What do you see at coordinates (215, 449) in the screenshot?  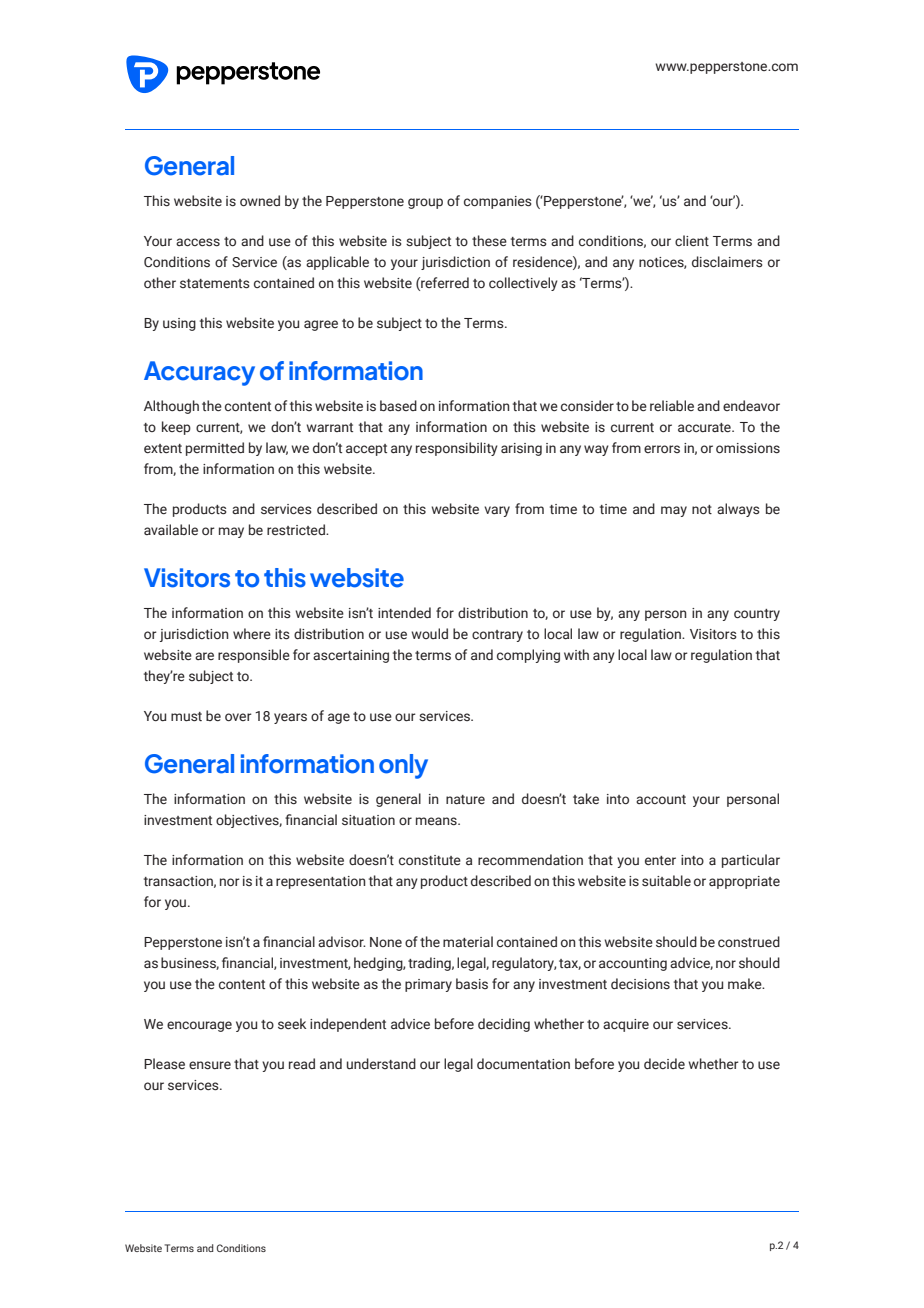 I see `permitted` at bounding box center [215, 449].
